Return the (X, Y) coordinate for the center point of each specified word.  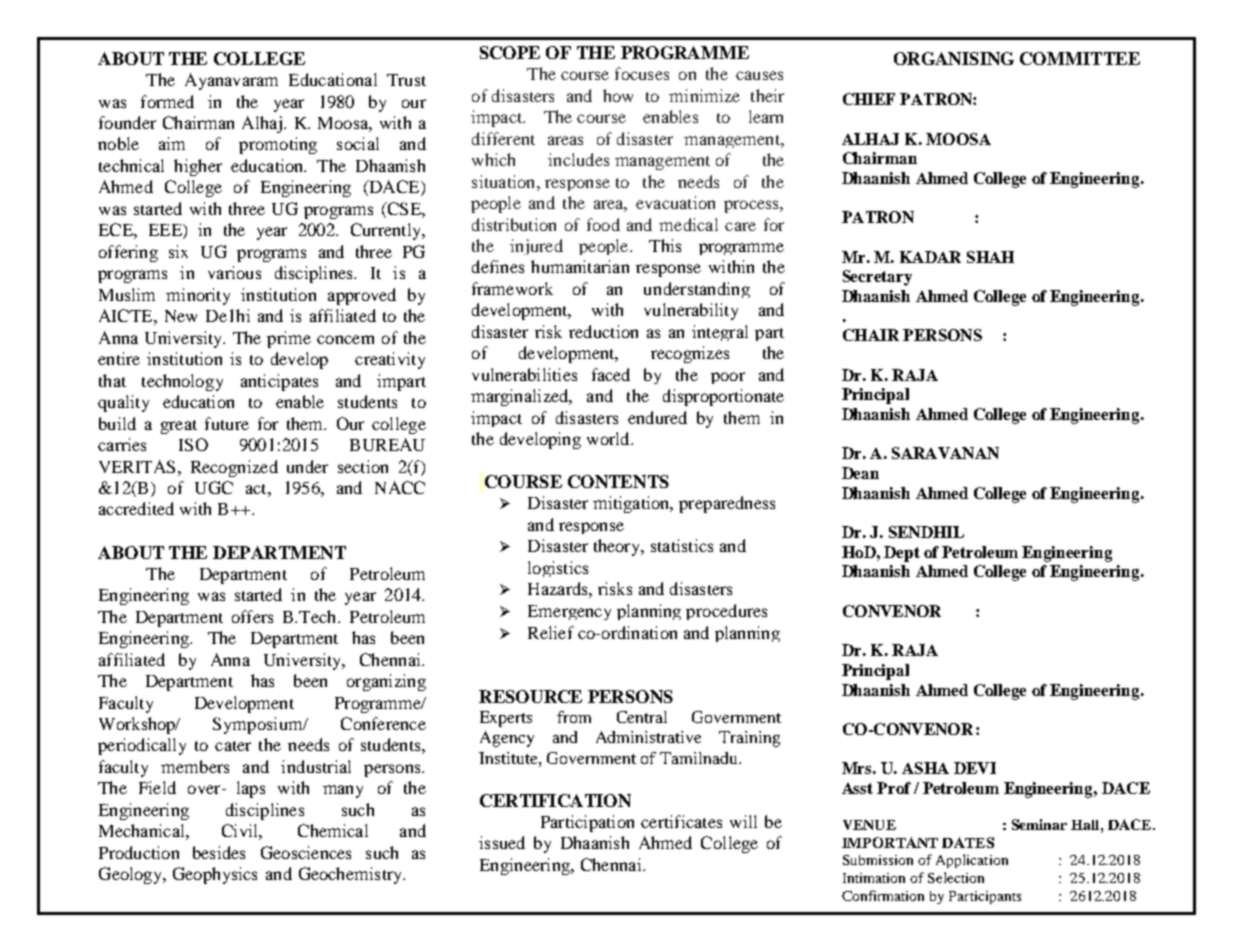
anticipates (279, 382)
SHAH (990, 257)
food (603, 224)
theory (618, 547)
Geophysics (215, 875)
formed (167, 101)
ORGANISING (954, 58)
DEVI (975, 768)
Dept (902, 554)
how (618, 95)
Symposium (259, 725)
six (178, 251)
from (574, 717)
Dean (860, 473)
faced (611, 374)
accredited (136, 508)
